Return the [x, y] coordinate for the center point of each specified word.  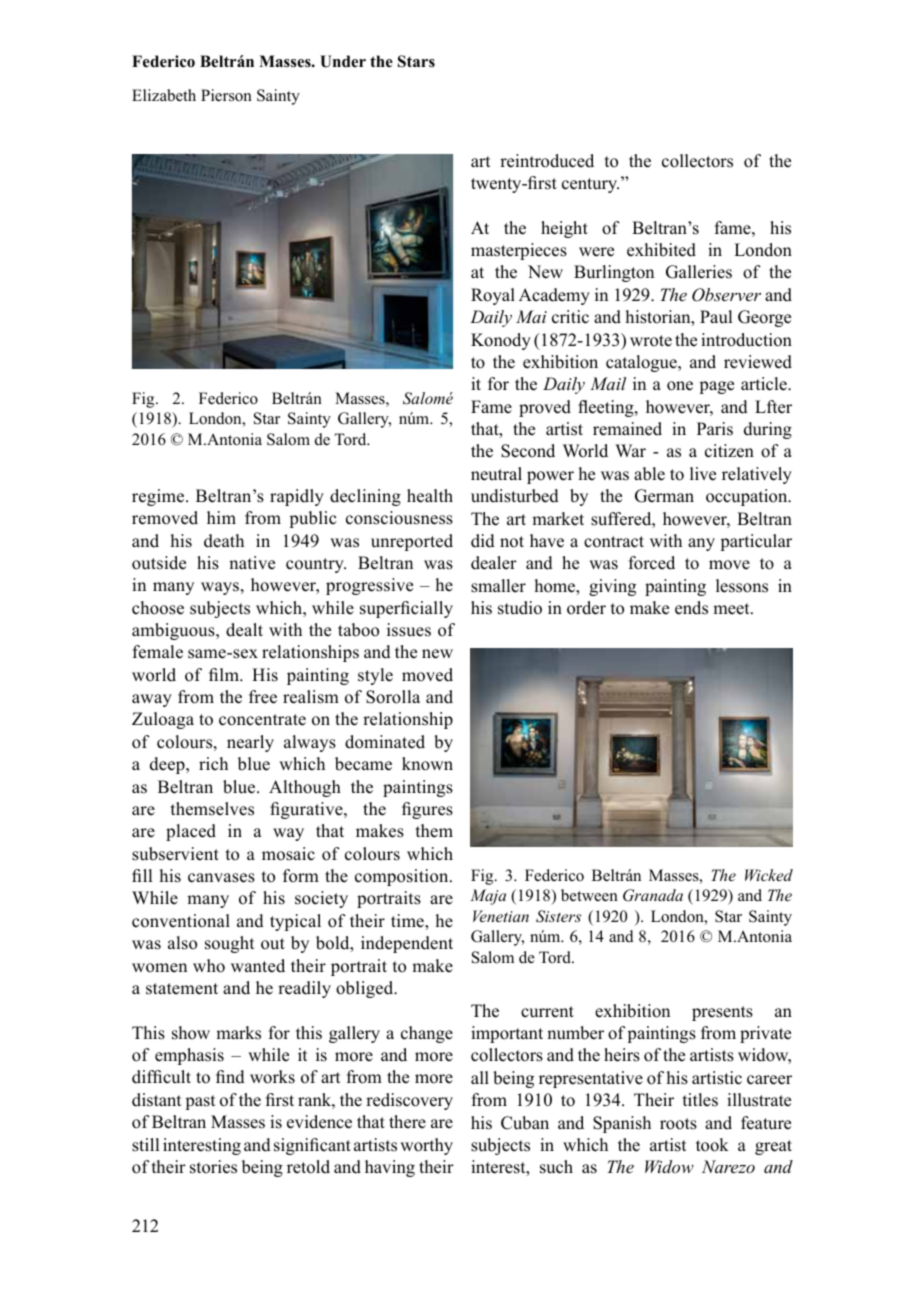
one [680, 386]
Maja [488, 897]
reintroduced [547, 161]
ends [691, 608]
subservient [175, 854]
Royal [493, 296]
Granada [653, 895]
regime [159, 497]
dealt [244, 630]
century [590, 185]
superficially [406, 609]
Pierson [226, 95]
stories [213, 1167]
